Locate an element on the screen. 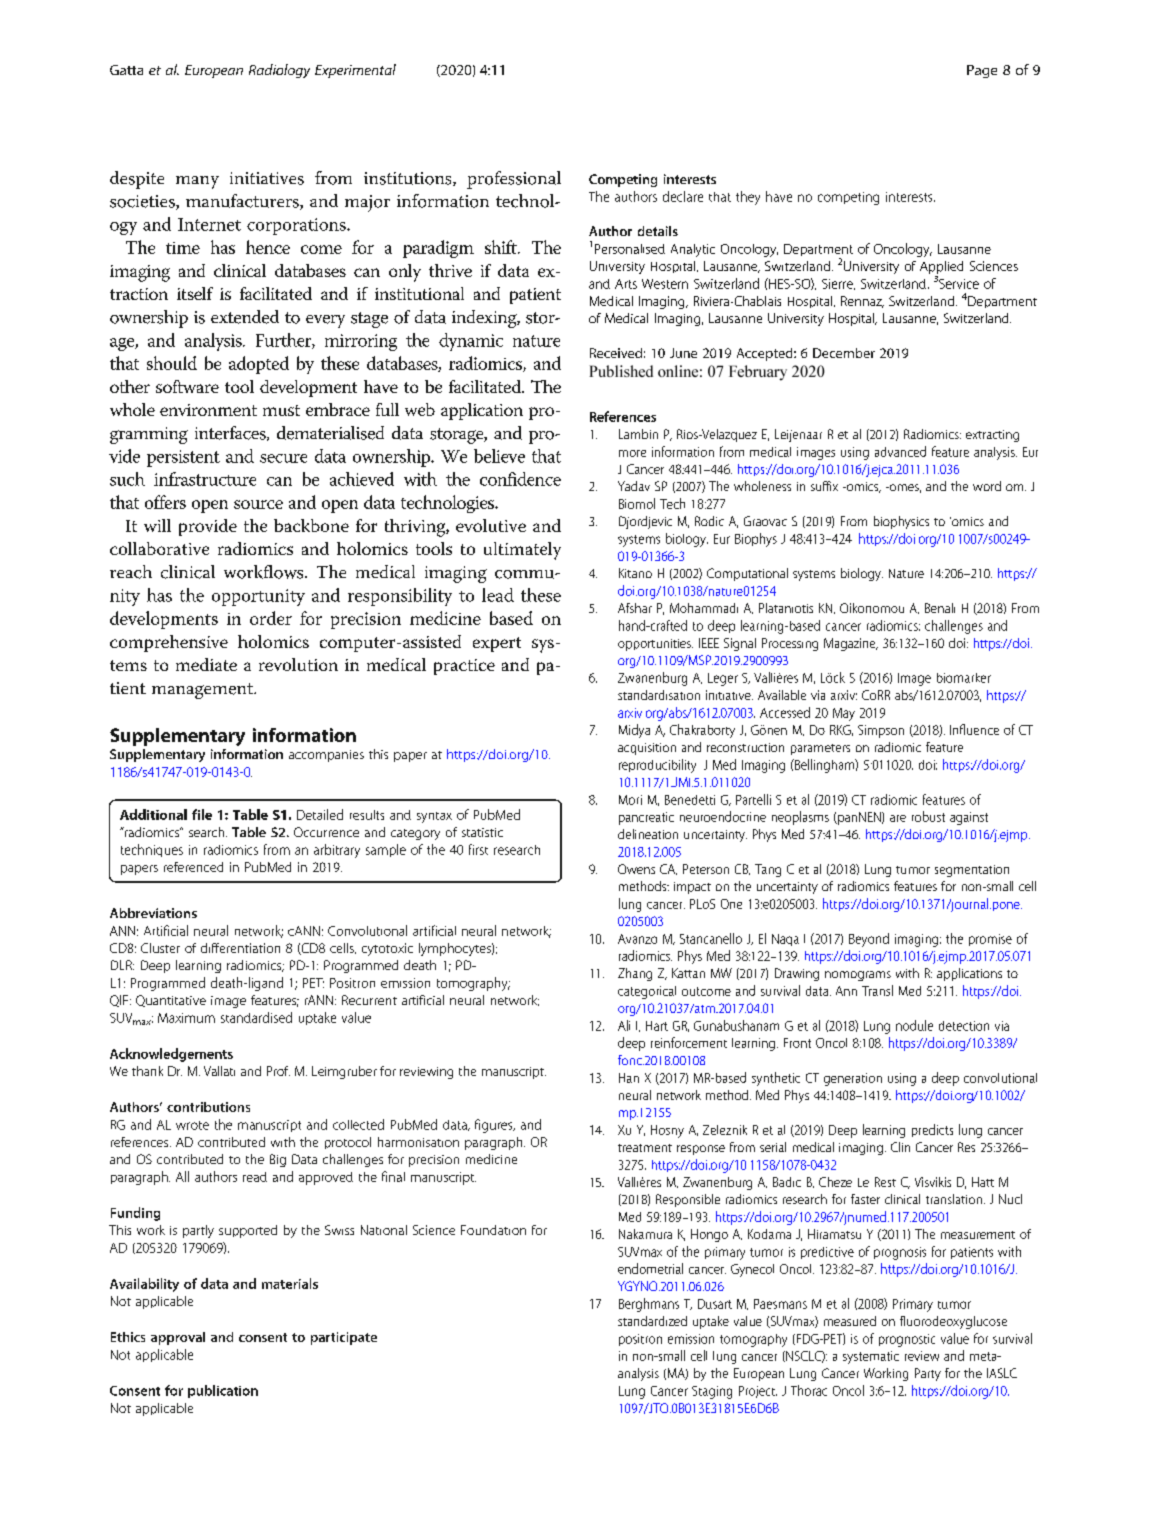  standardized is located at coordinates (652, 1321).
